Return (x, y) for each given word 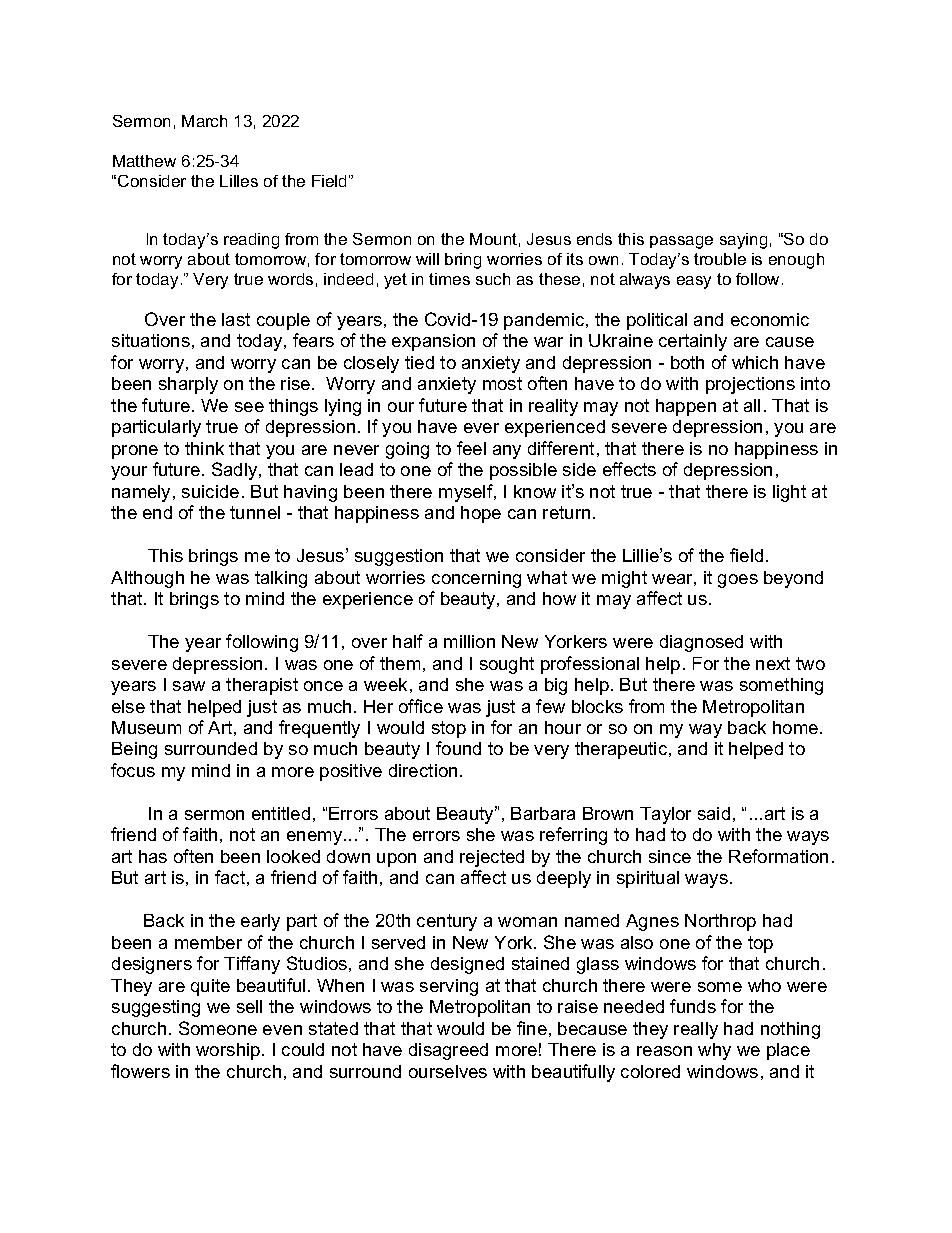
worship (229, 1051)
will (427, 259)
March (204, 121)
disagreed (448, 1051)
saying (743, 241)
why (714, 1051)
